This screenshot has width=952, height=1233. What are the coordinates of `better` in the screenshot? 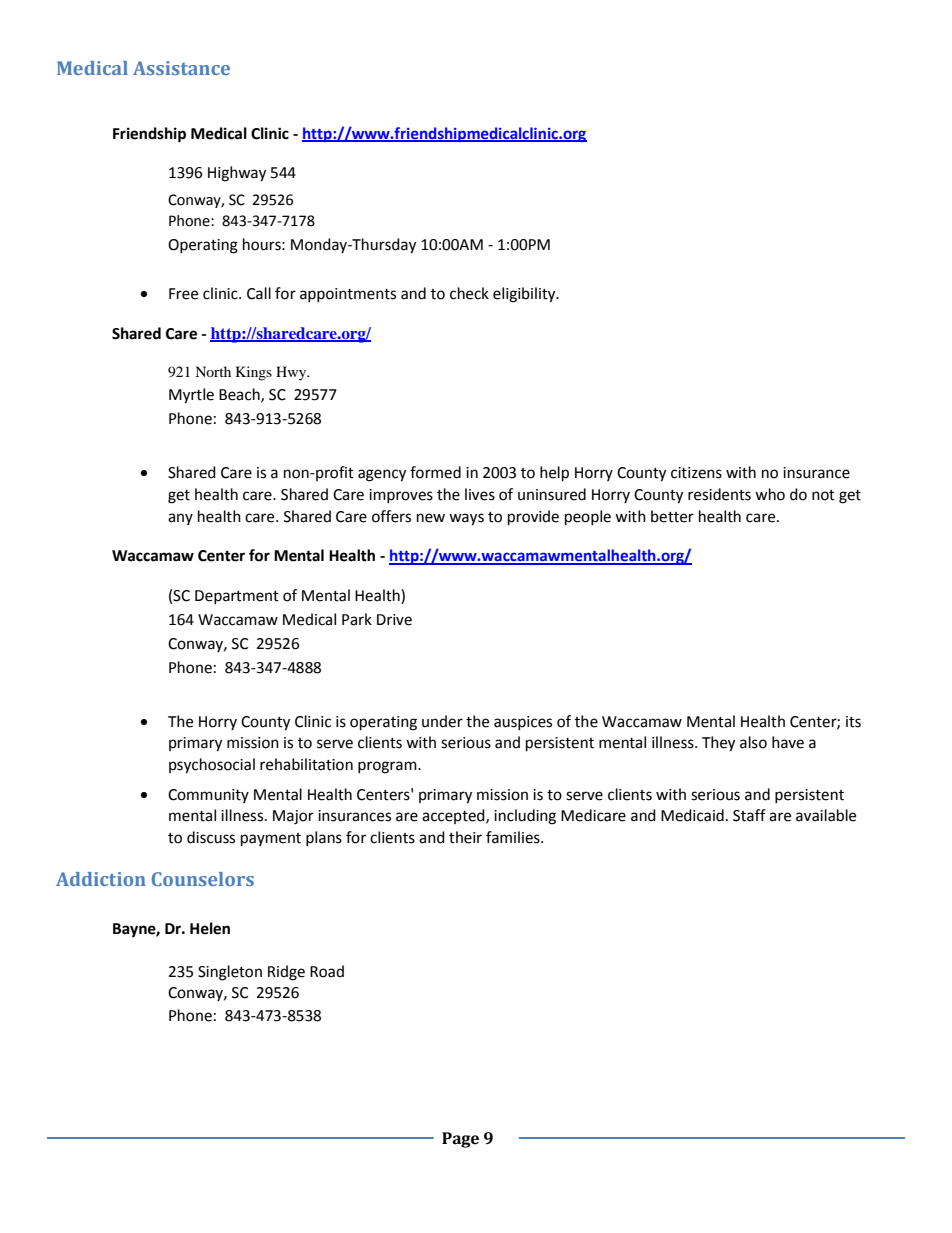 It's located at (672, 516).
